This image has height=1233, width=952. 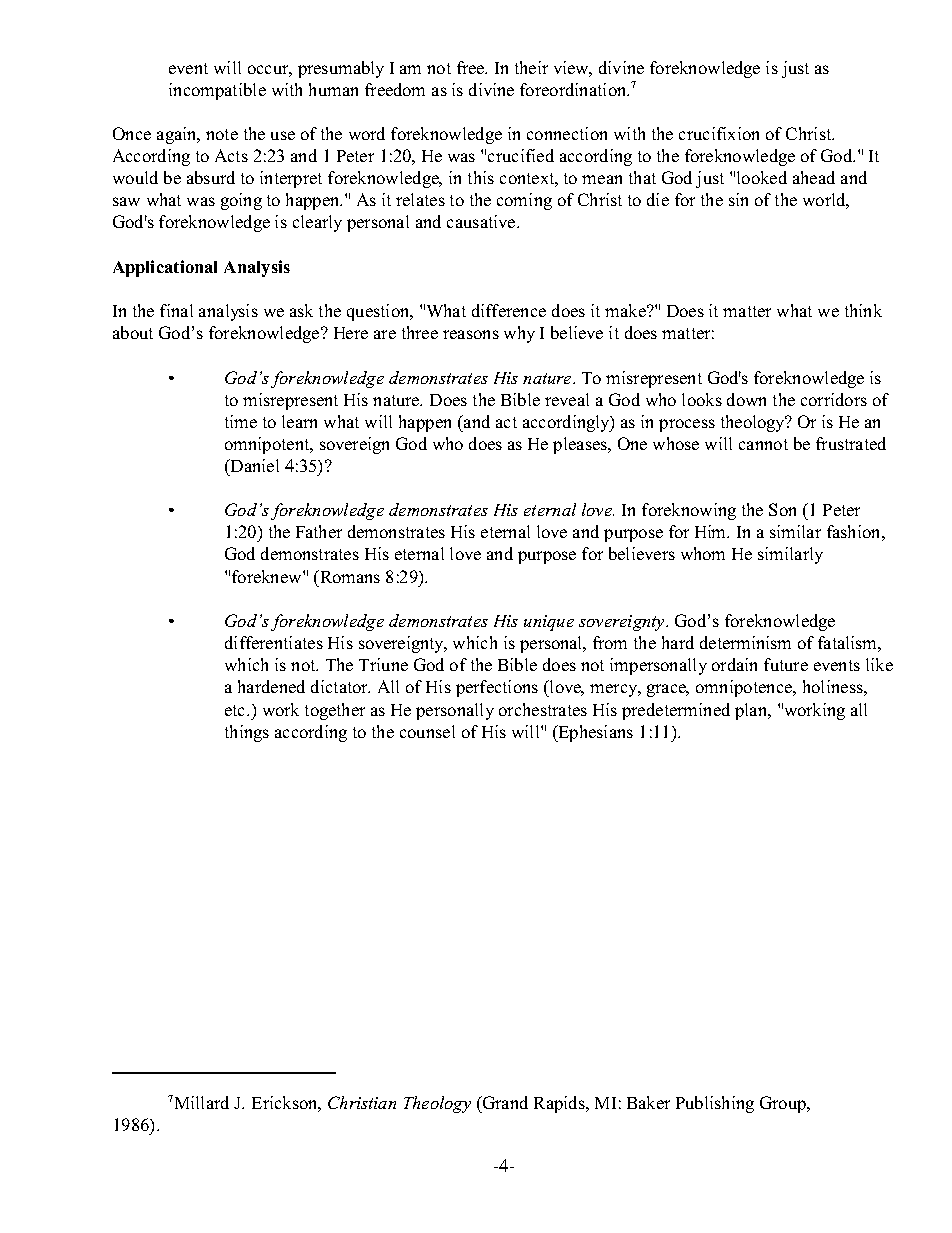 I want to click on difference, so click(x=509, y=310).
